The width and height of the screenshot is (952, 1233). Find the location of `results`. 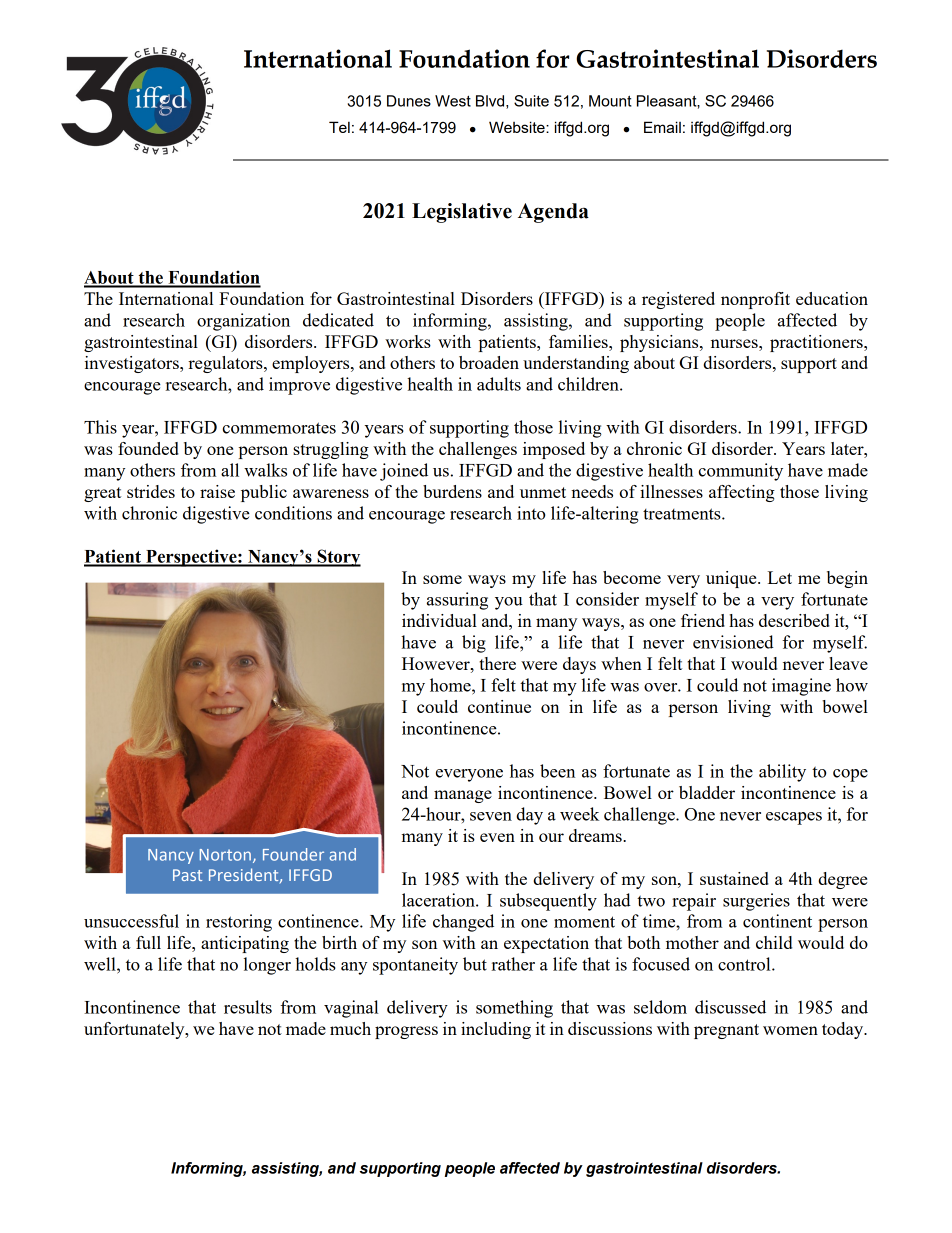

results is located at coordinates (248, 1007).
